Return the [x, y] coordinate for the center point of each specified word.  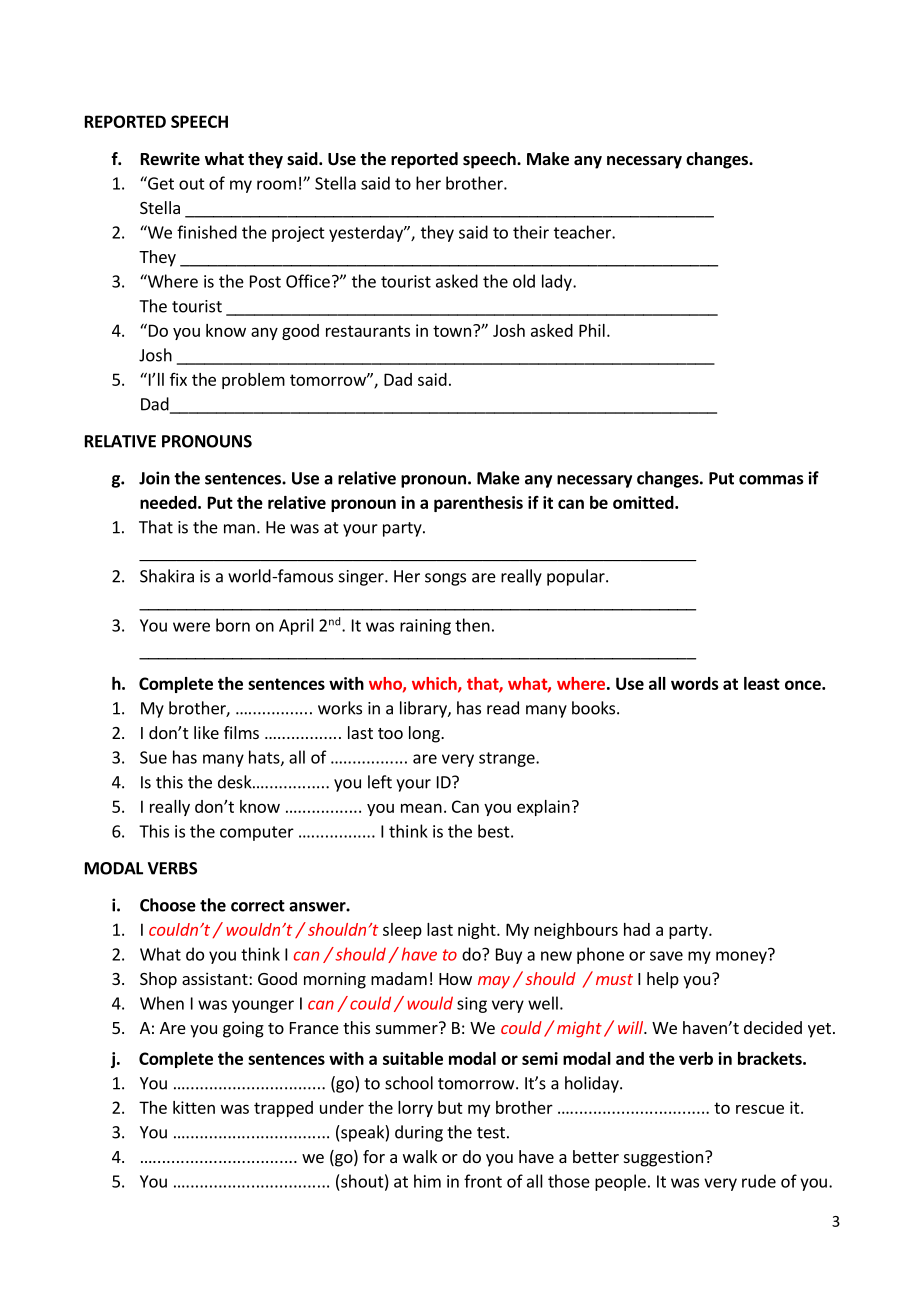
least [762, 683]
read [503, 708]
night [478, 931]
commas [771, 480]
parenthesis [478, 504]
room [276, 185]
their [531, 232]
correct [258, 906]
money [742, 956]
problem [253, 381]
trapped [283, 1109]
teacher [583, 232]
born [233, 625]
